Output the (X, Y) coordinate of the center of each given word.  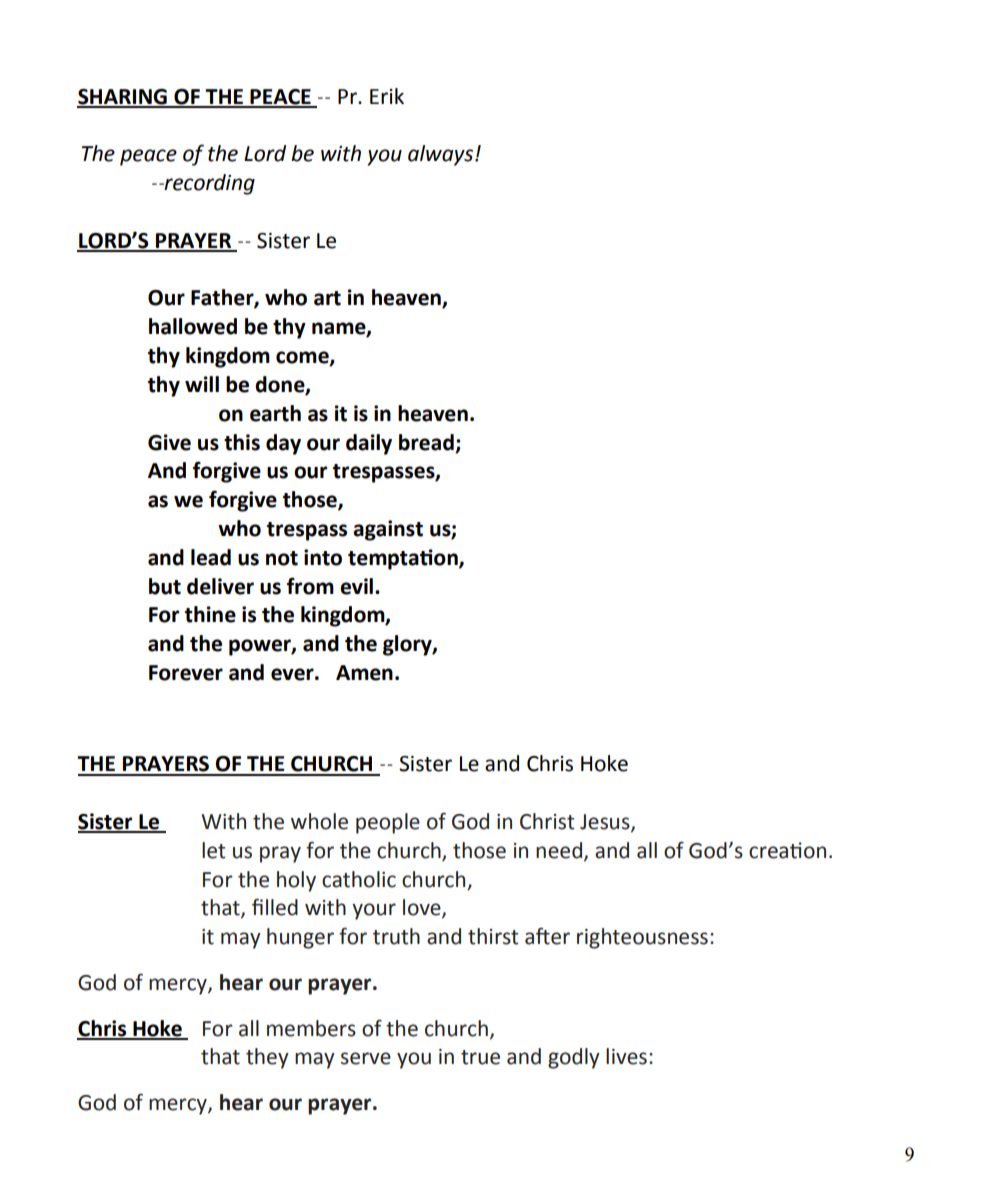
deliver (220, 586)
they (267, 1058)
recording (209, 184)
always (440, 155)
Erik (387, 96)
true (480, 1057)
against (388, 530)
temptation (404, 559)
